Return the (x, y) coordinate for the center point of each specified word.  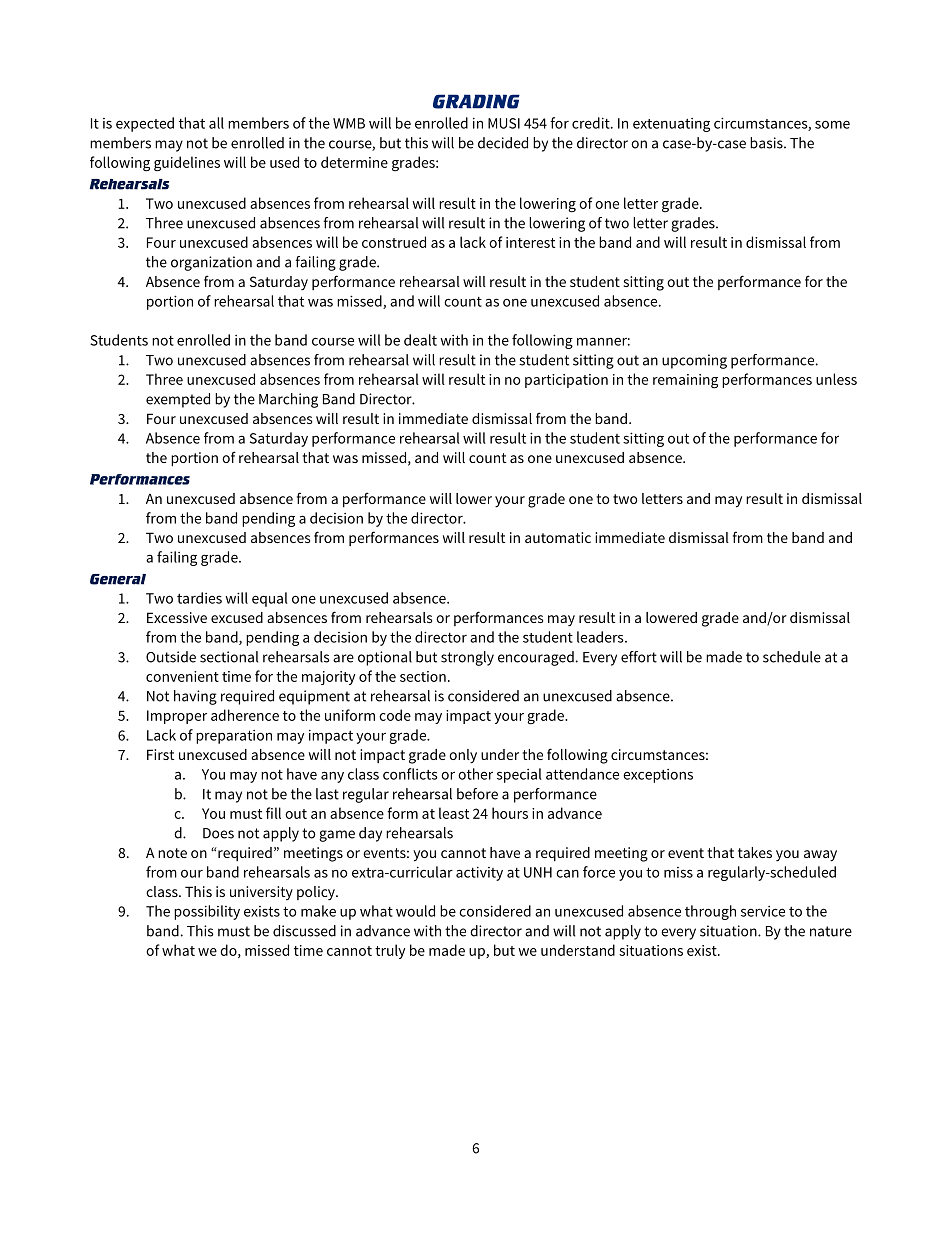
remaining (685, 381)
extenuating (671, 125)
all (216, 123)
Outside (171, 657)
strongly (467, 658)
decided (503, 143)
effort (639, 657)
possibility (207, 912)
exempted (178, 400)
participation (566, 381)
